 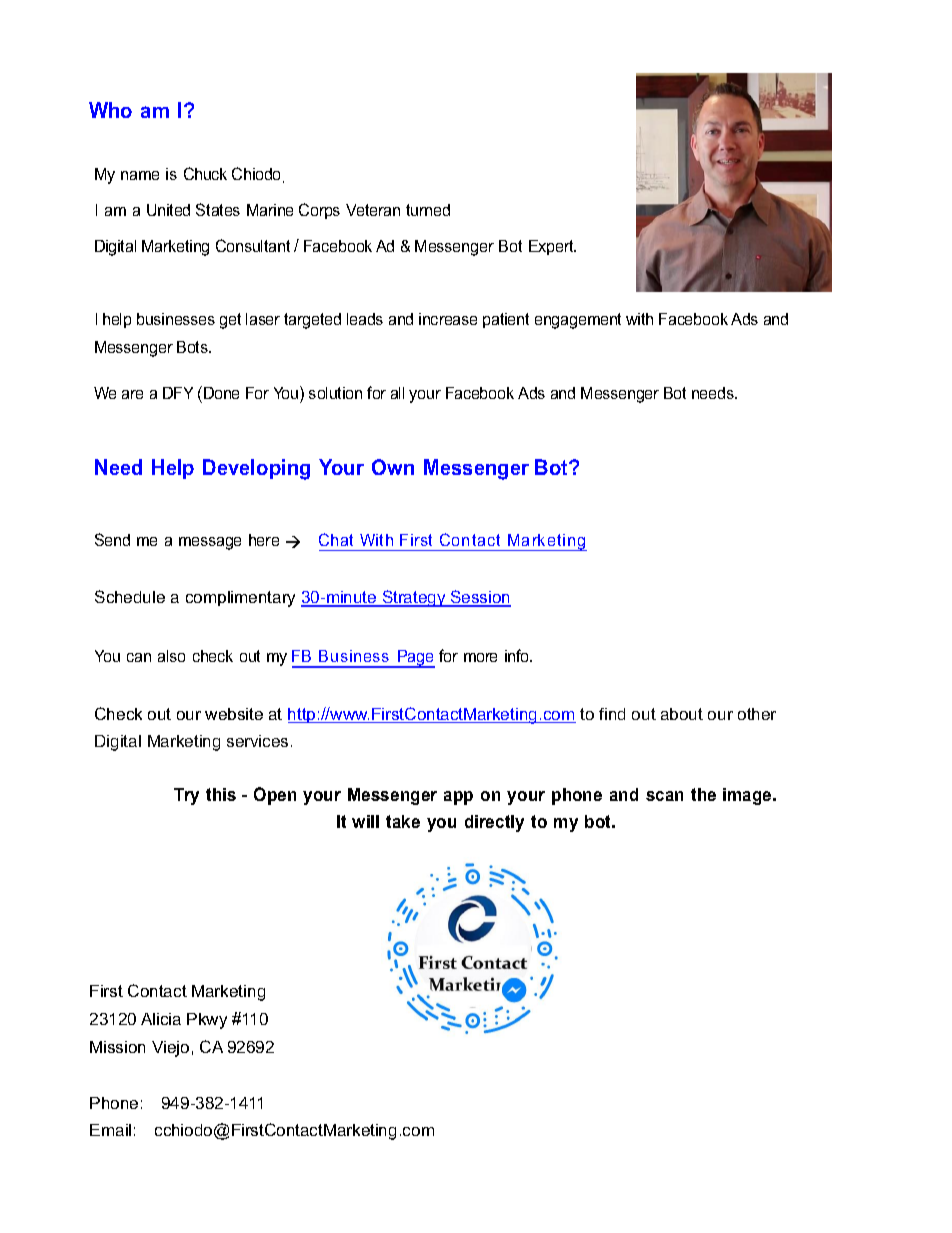 I want to click on Chuck, so click(x=205, y=173).
